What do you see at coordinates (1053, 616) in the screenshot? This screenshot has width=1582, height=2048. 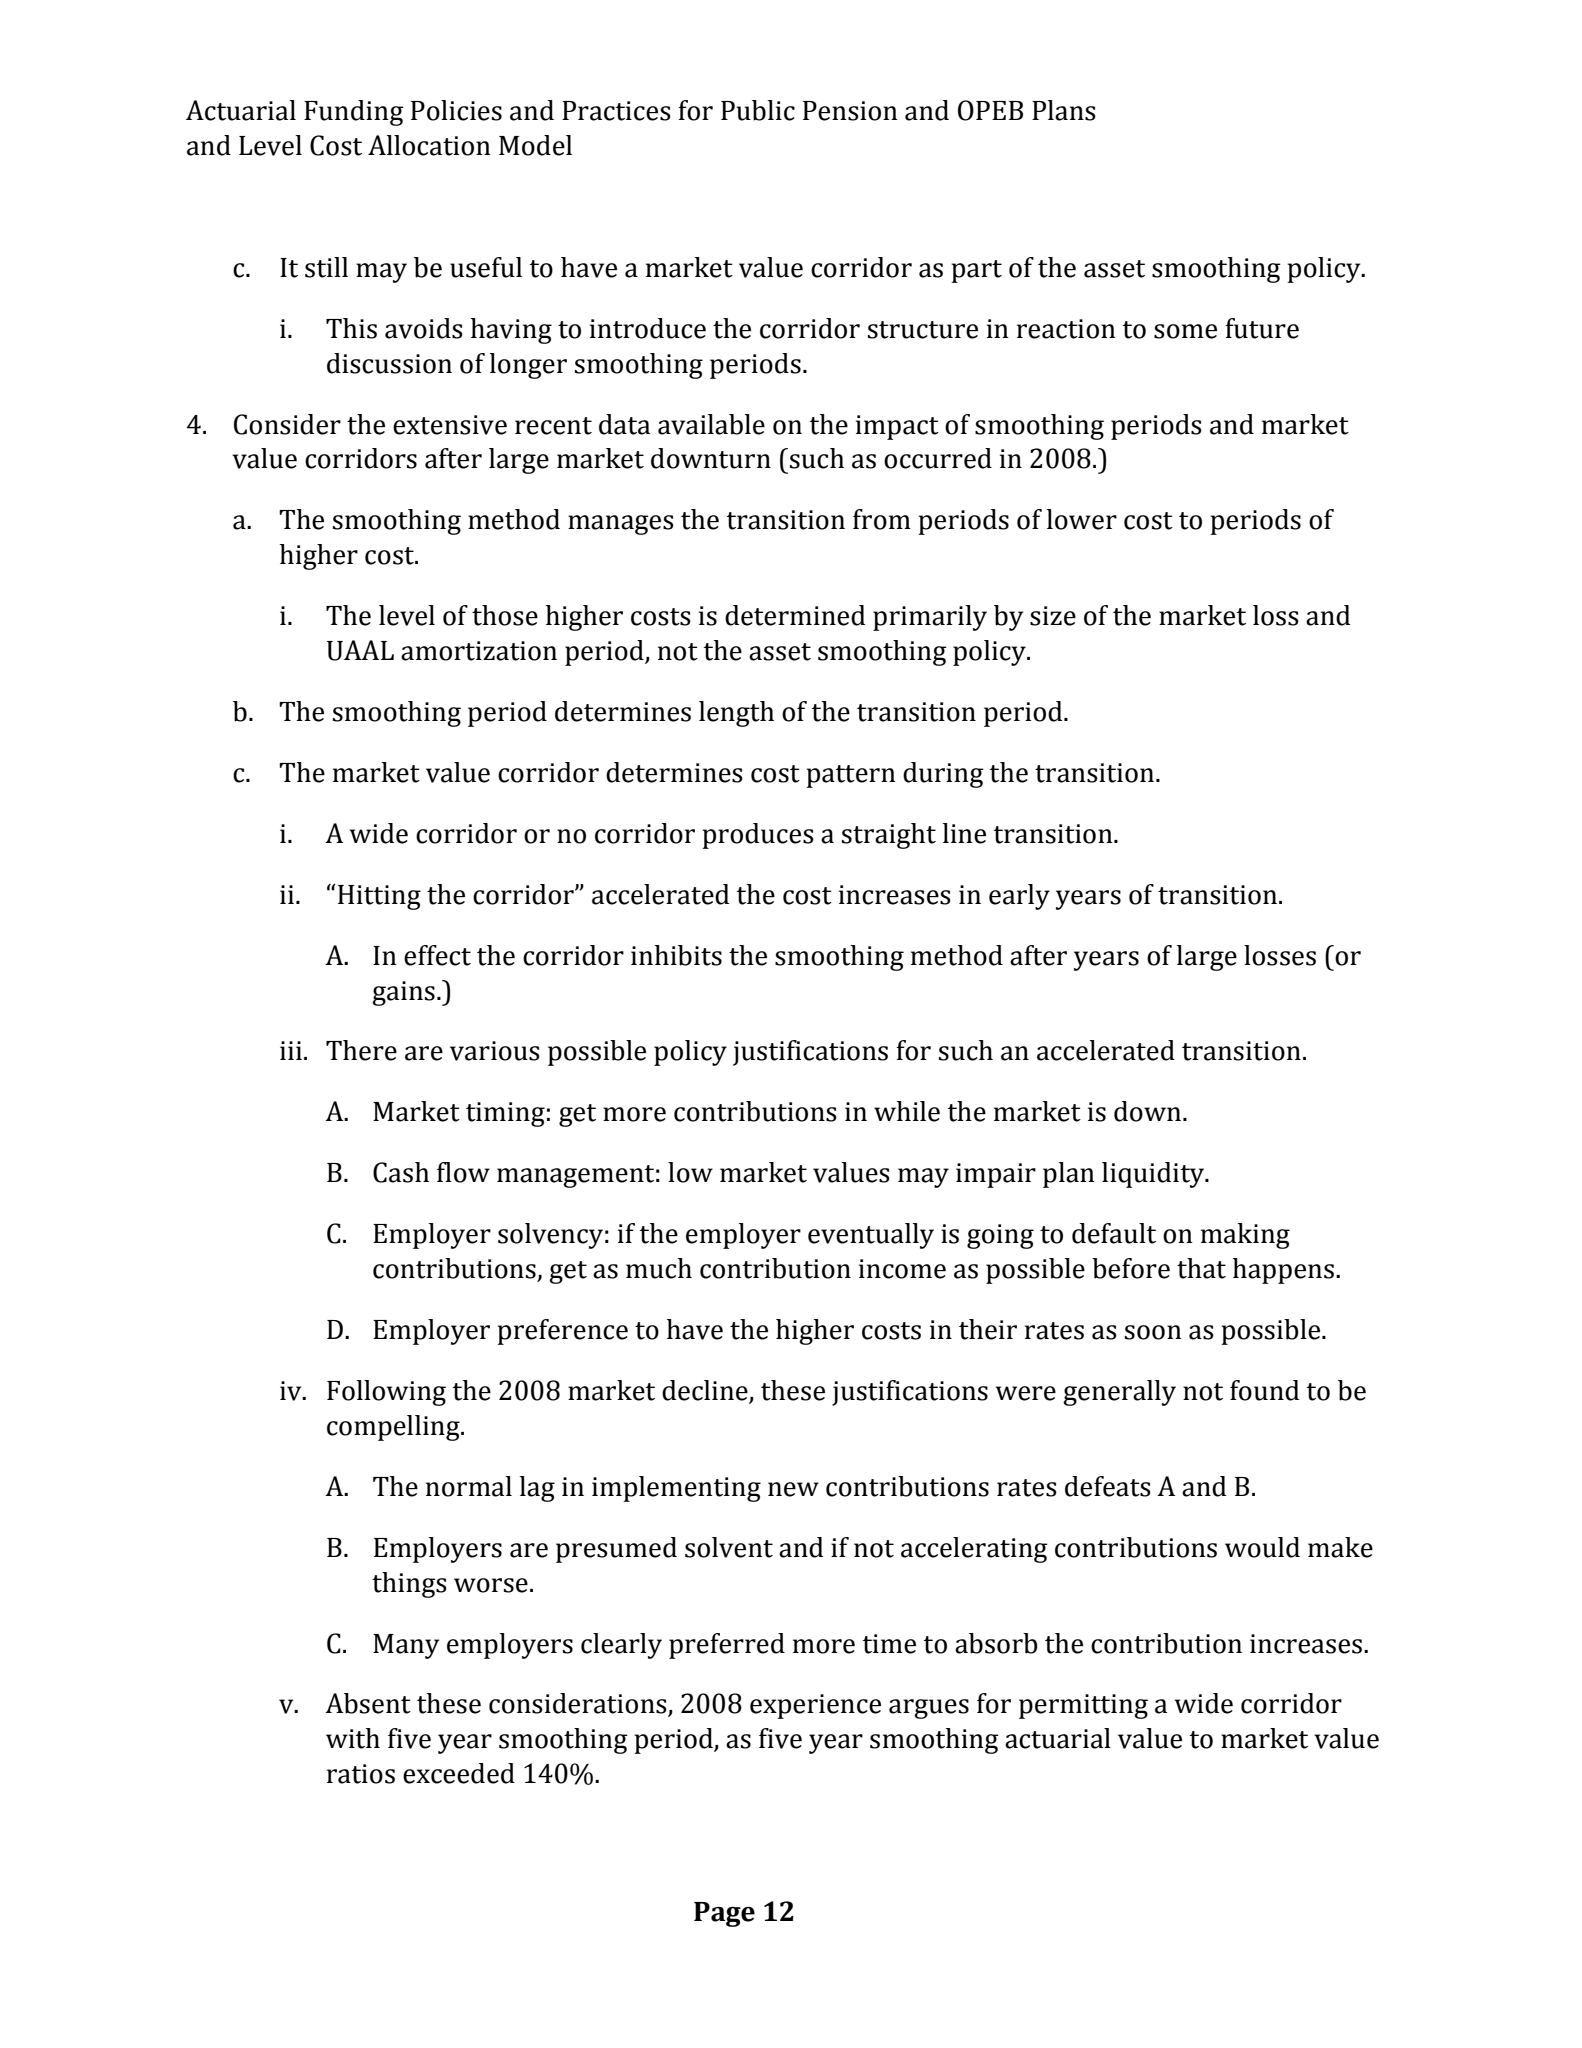 I see `size` at bounding box center [1053, 616].
